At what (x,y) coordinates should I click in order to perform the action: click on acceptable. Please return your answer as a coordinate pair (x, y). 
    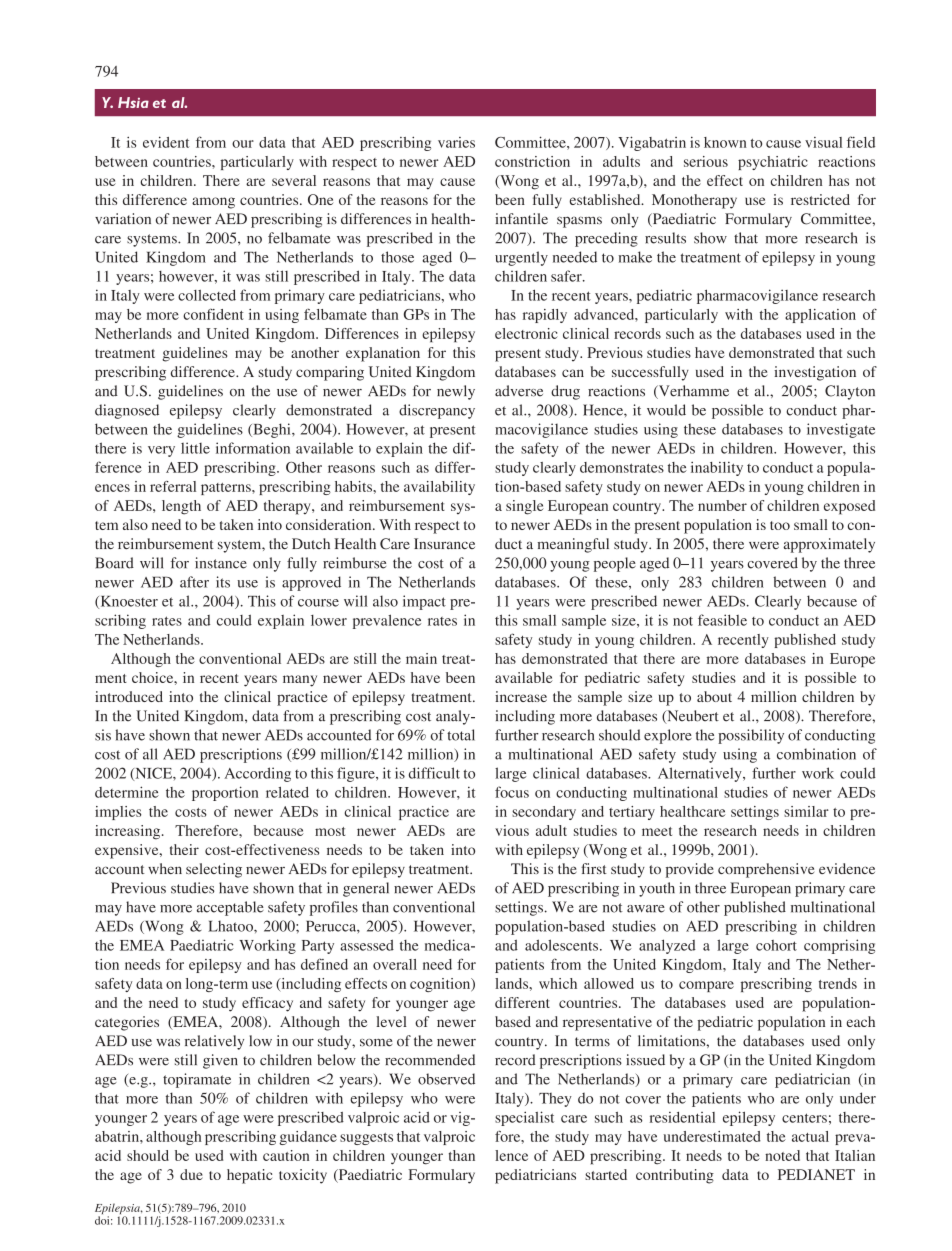
    Looking at the image, I should click on (230, 908).
